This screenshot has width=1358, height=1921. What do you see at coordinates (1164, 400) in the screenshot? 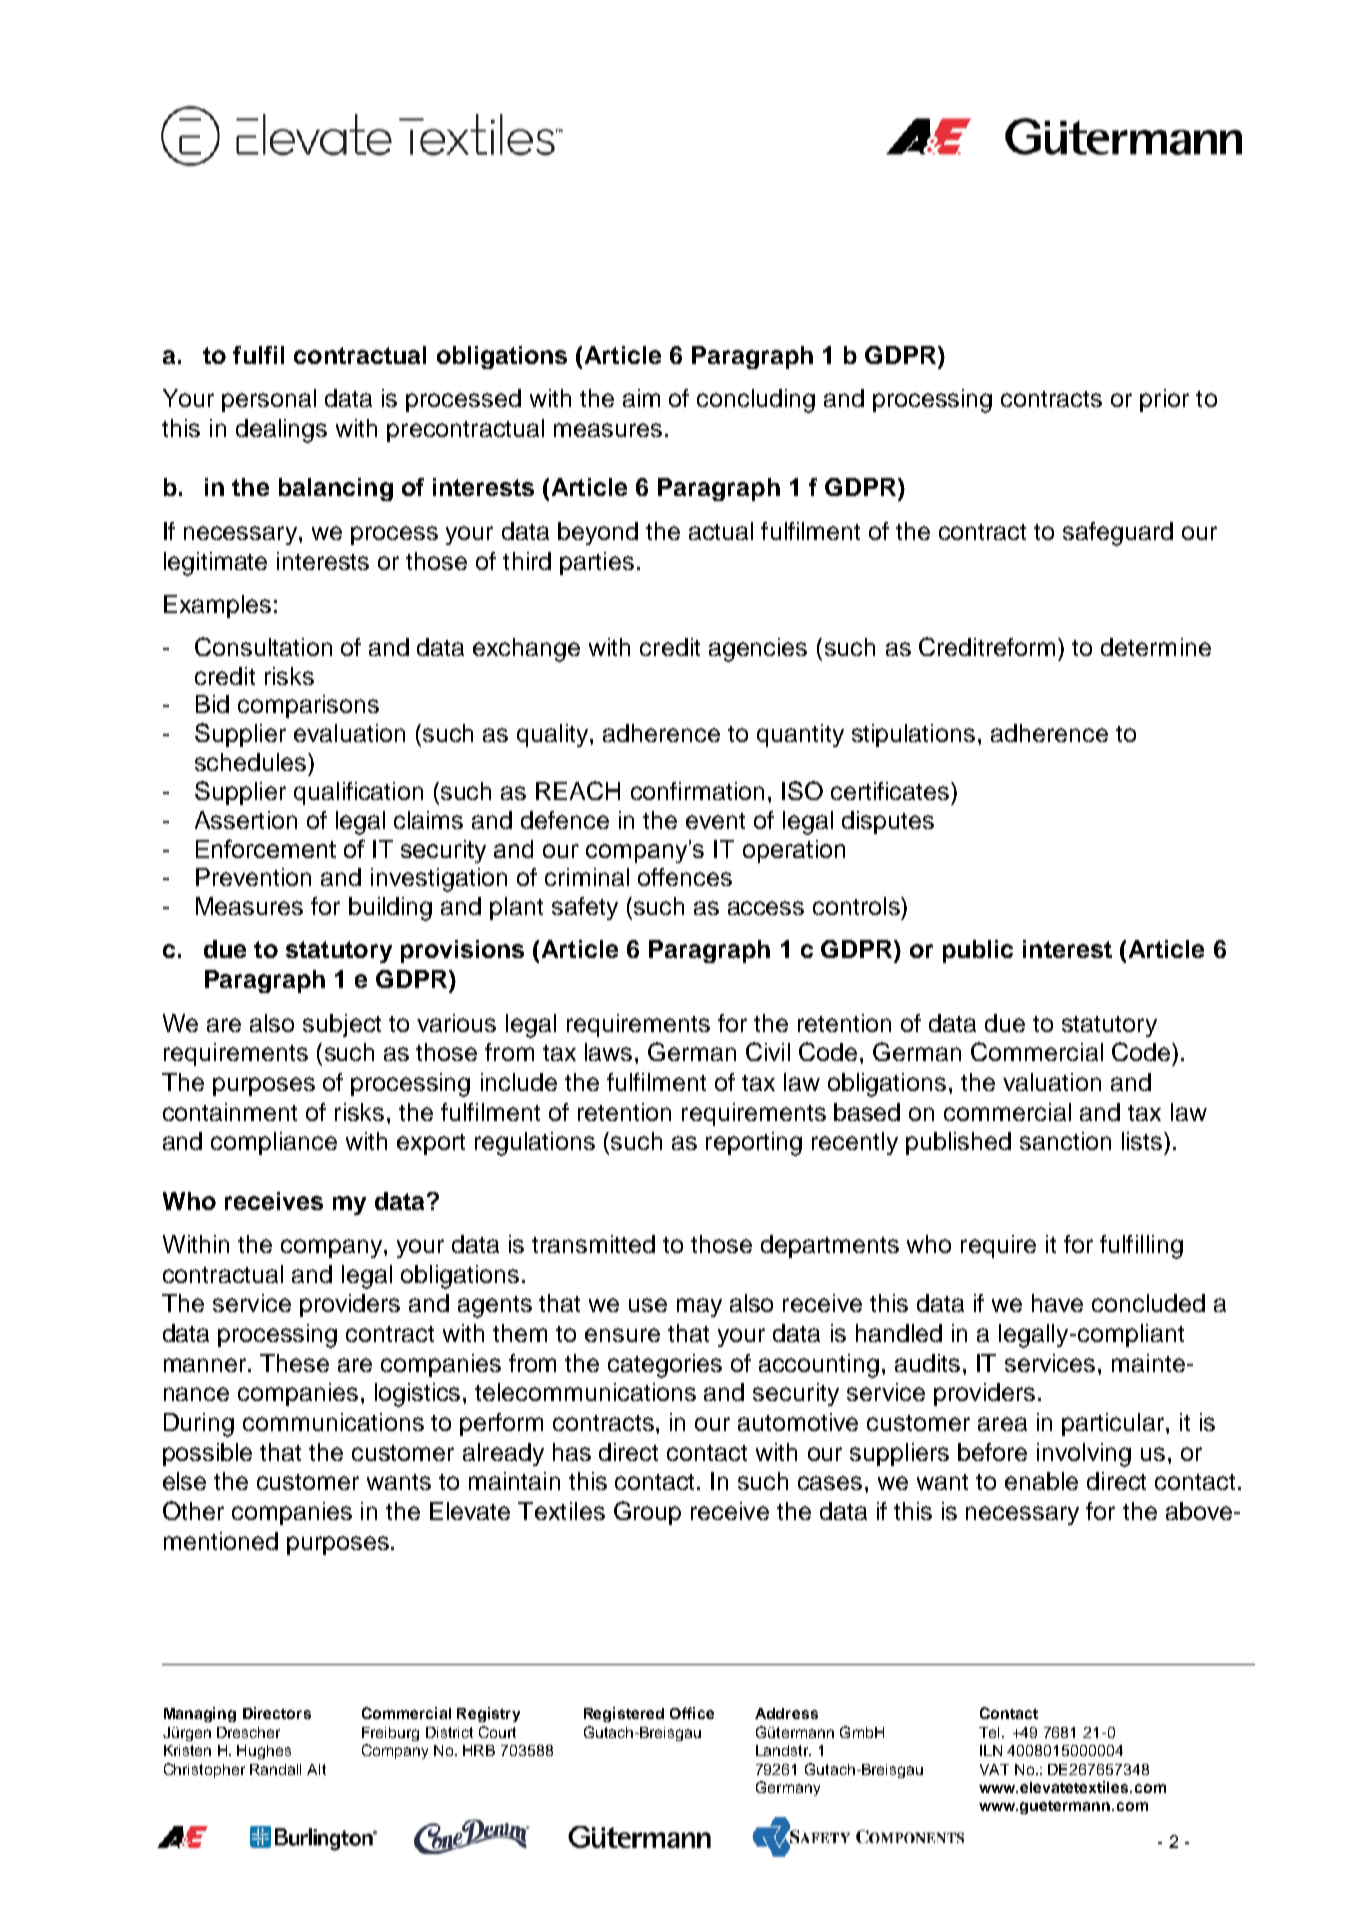
I see `prior` at bounding box center [1164, 400].
